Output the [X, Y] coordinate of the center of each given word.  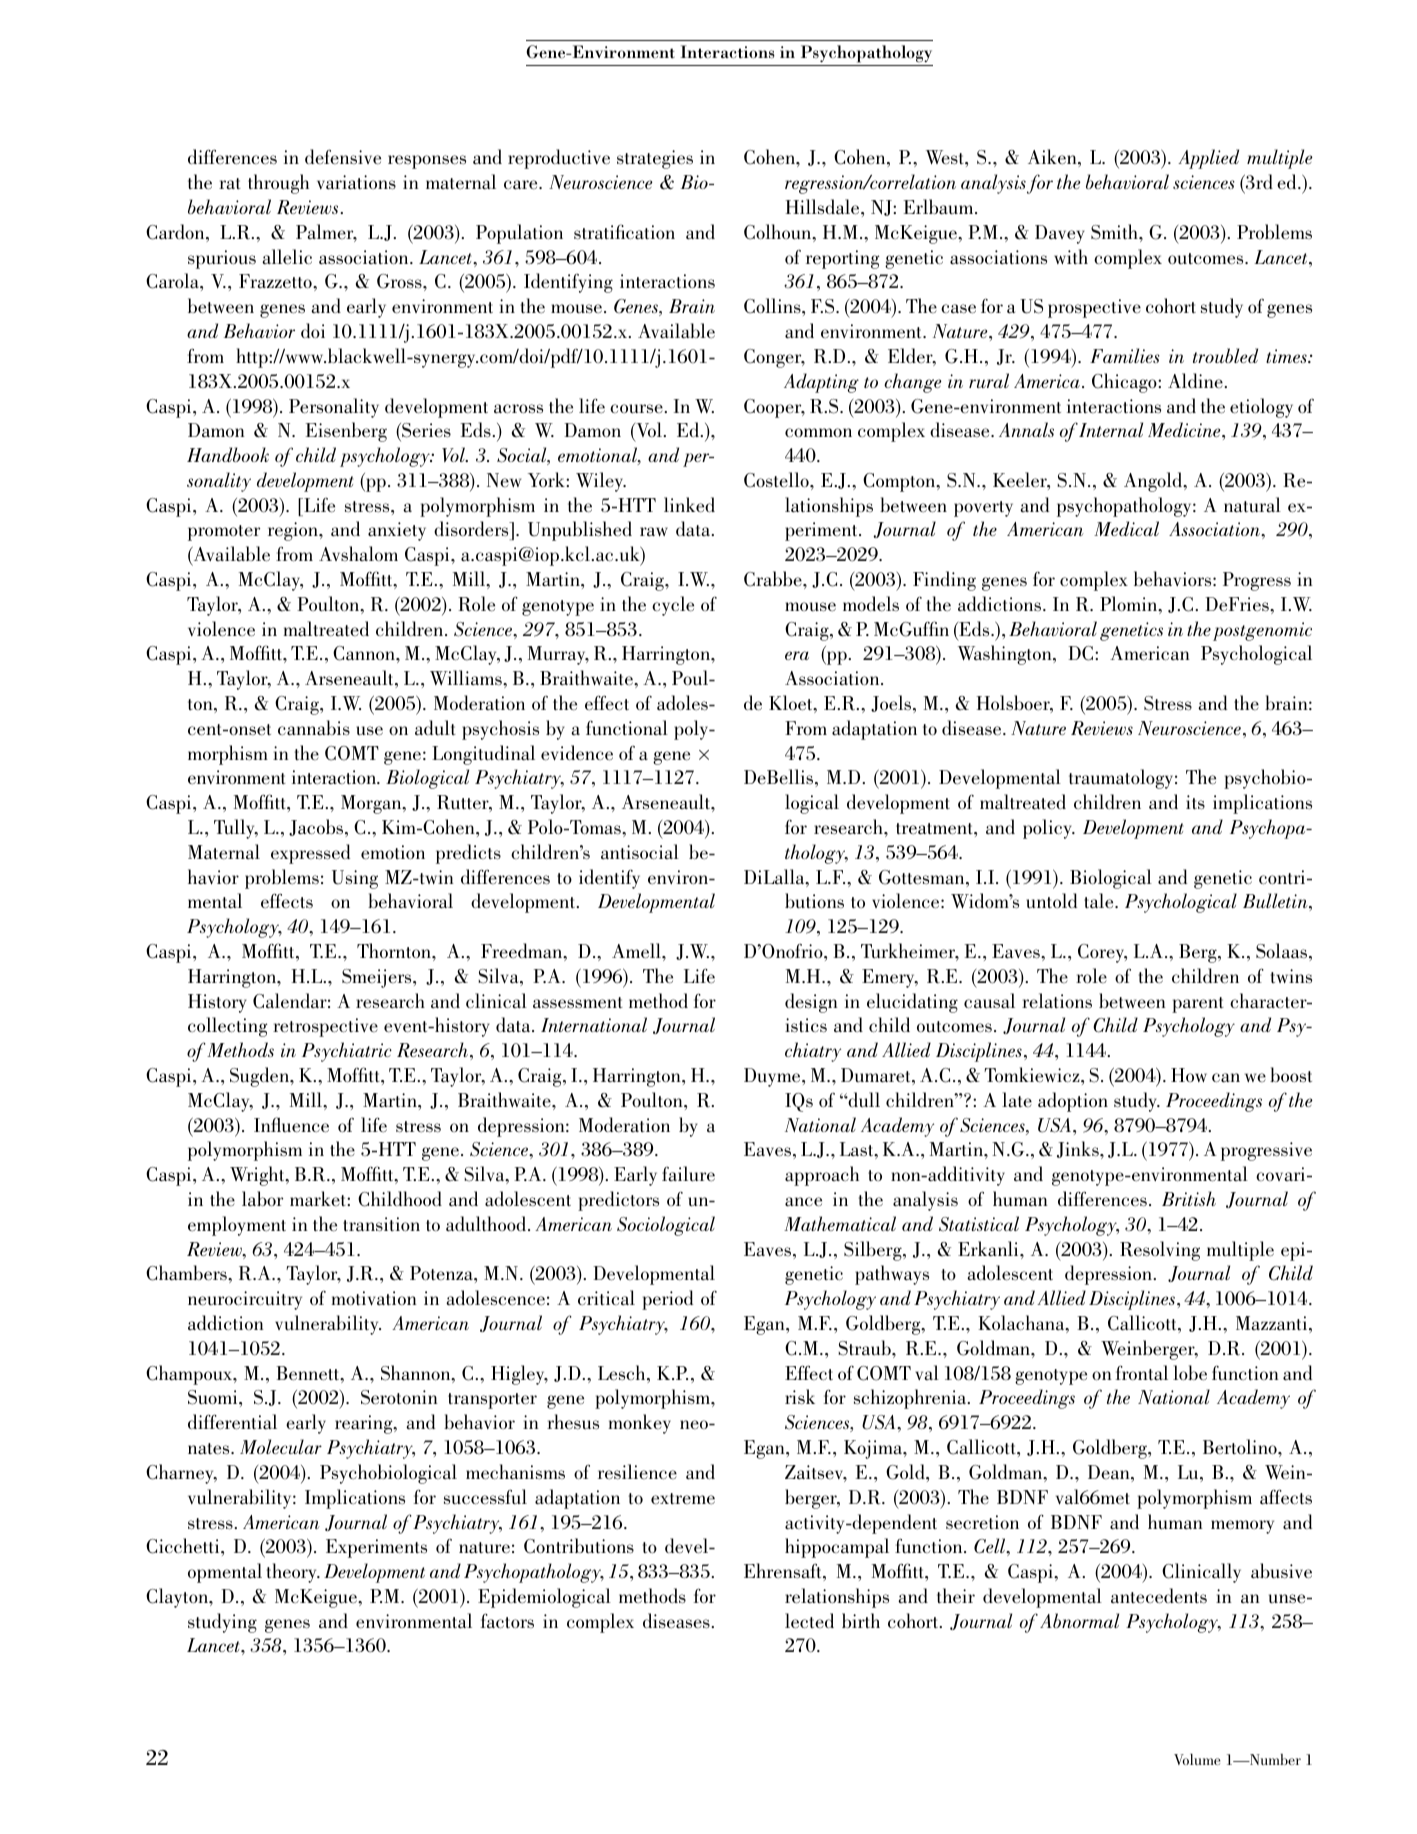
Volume [1197, 1759]
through [278, 184]
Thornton [395, 950]
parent [1198, 1005]
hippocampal [837, 1548]
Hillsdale [824, 207]
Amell [637, 951]
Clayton [178, 1598]
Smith [1115, 232]
